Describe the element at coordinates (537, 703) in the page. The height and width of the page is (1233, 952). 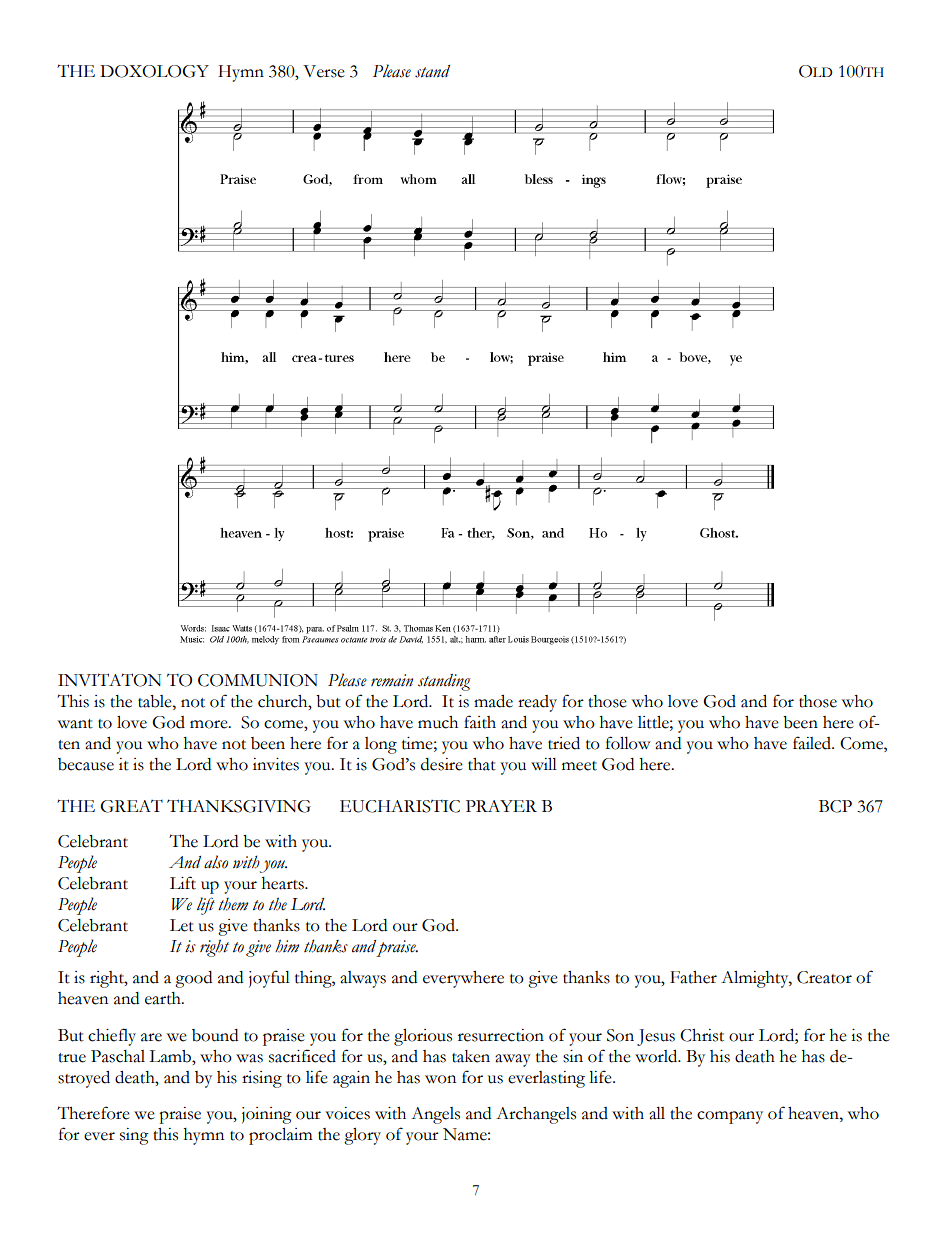
I see `ready` at that location.
